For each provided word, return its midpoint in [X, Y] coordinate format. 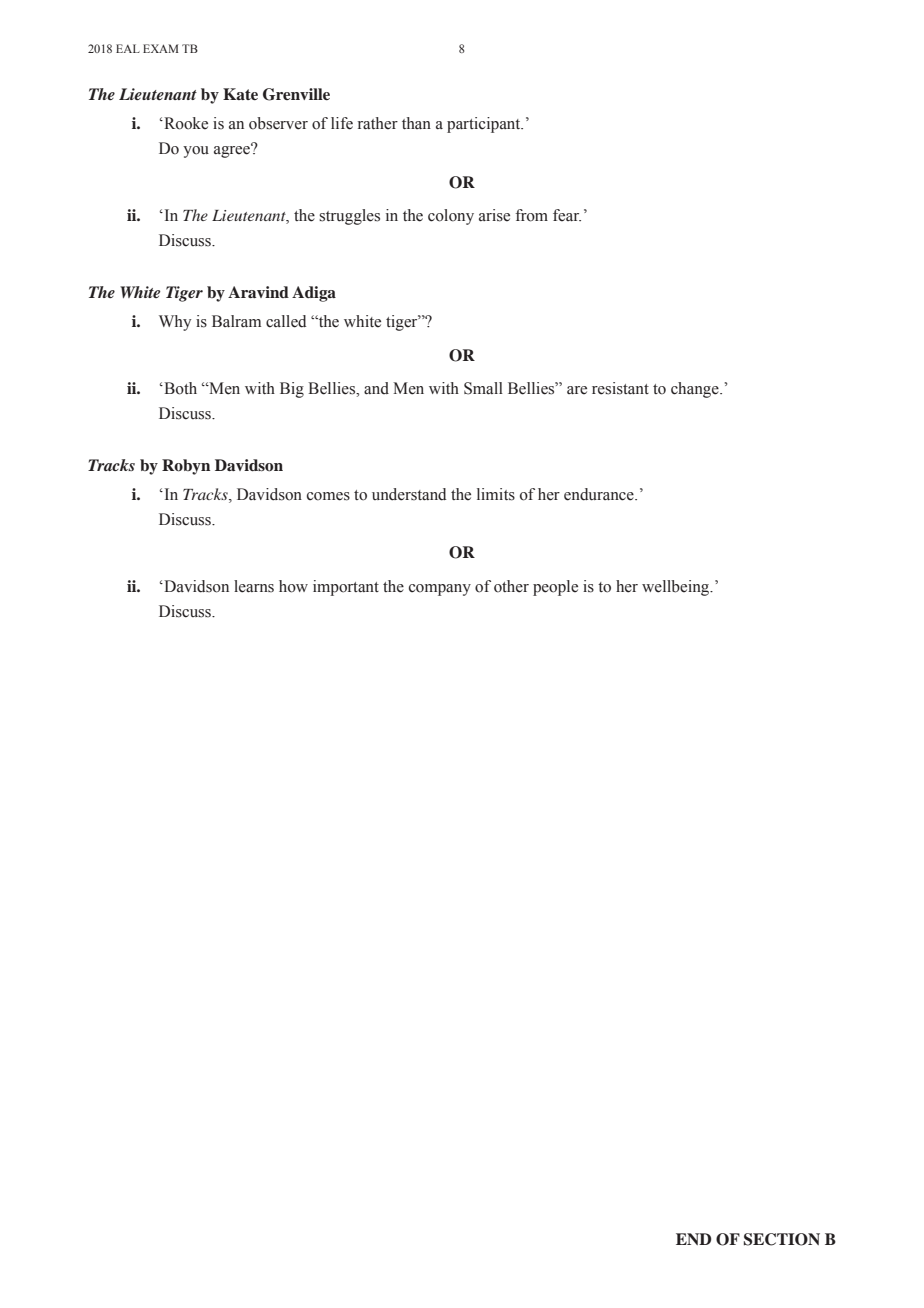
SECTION [782, 1239]
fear [567, 215]
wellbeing [677, 588]
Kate [240, 94]
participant [485, 125]
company [440, 590]
